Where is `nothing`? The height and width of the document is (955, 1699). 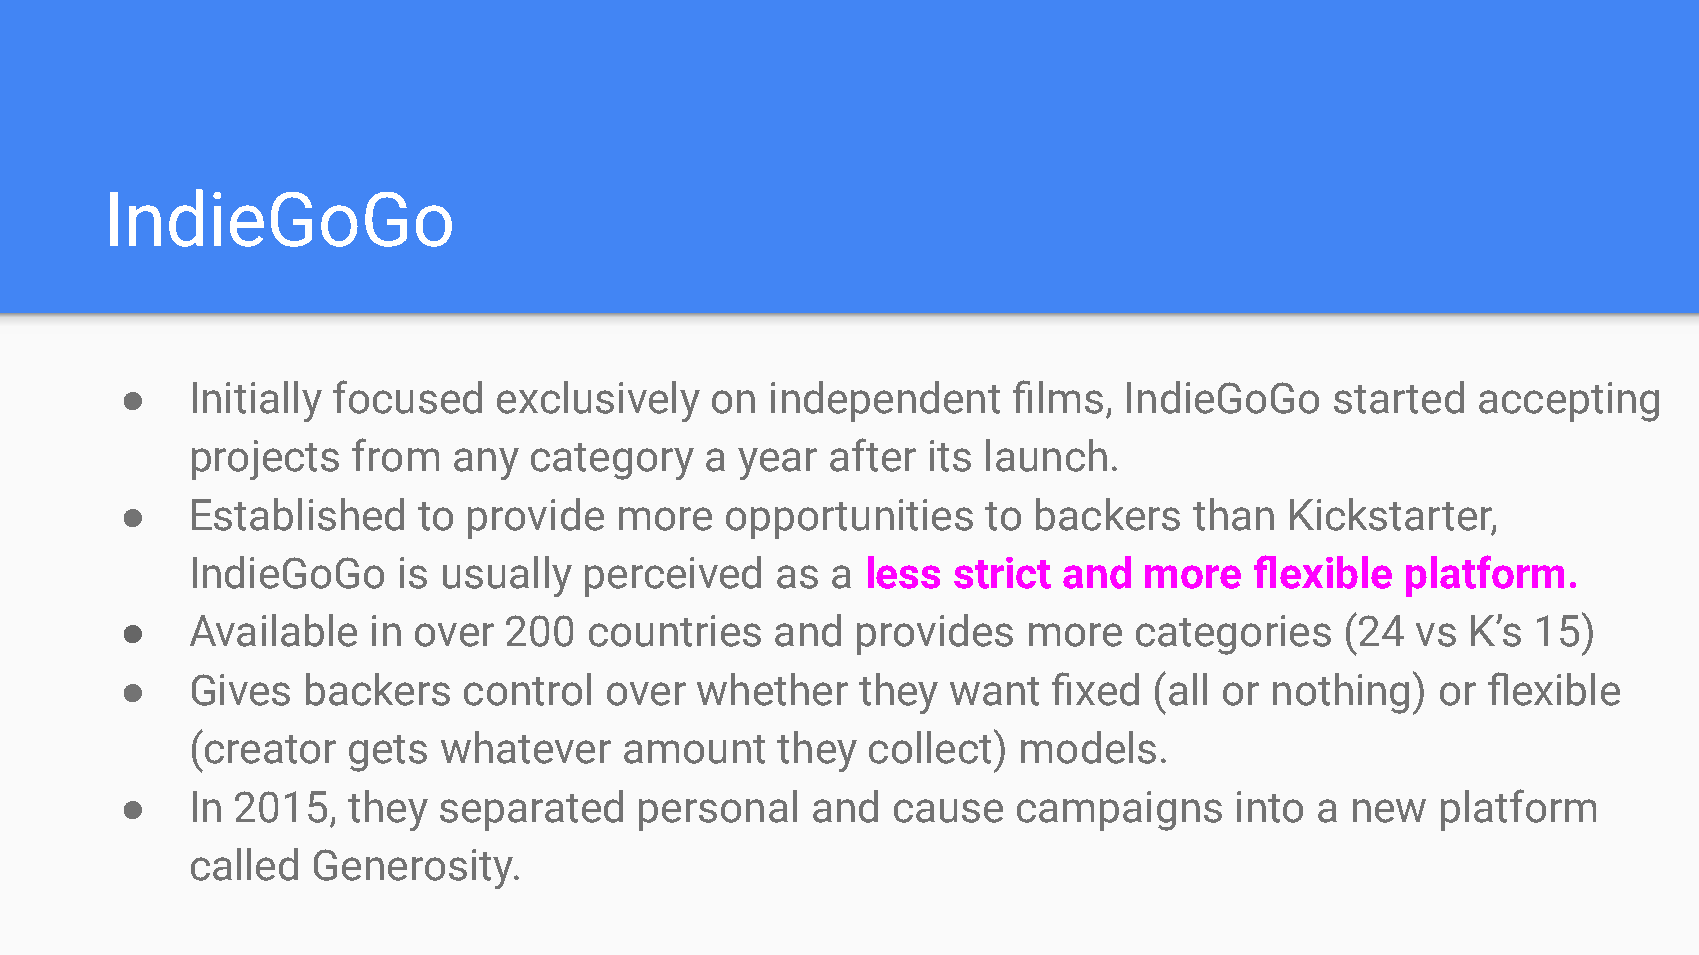 nothing is located at coordinates (1341, 693).
